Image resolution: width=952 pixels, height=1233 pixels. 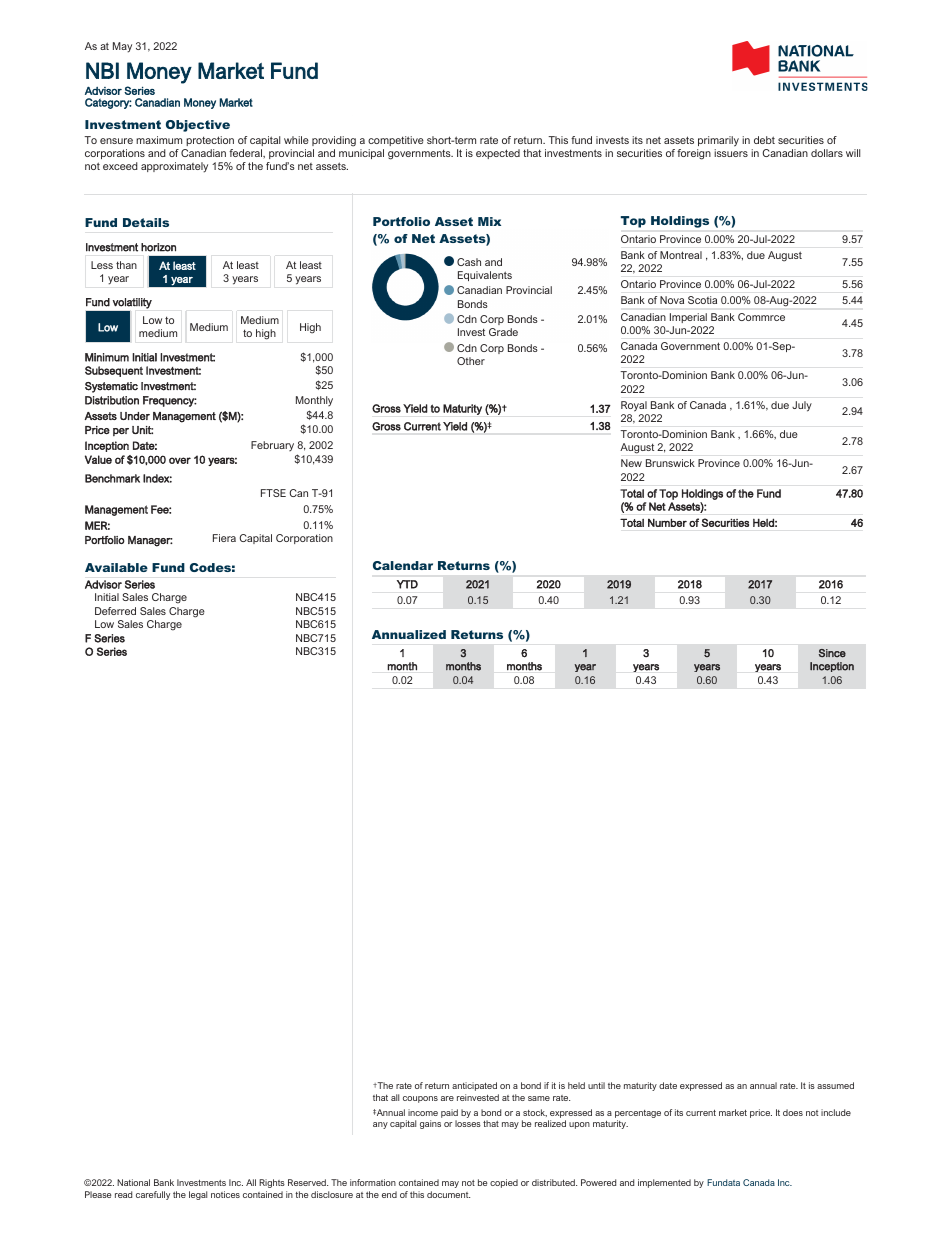 I want to click on Other, so click(x=471, y=361).
